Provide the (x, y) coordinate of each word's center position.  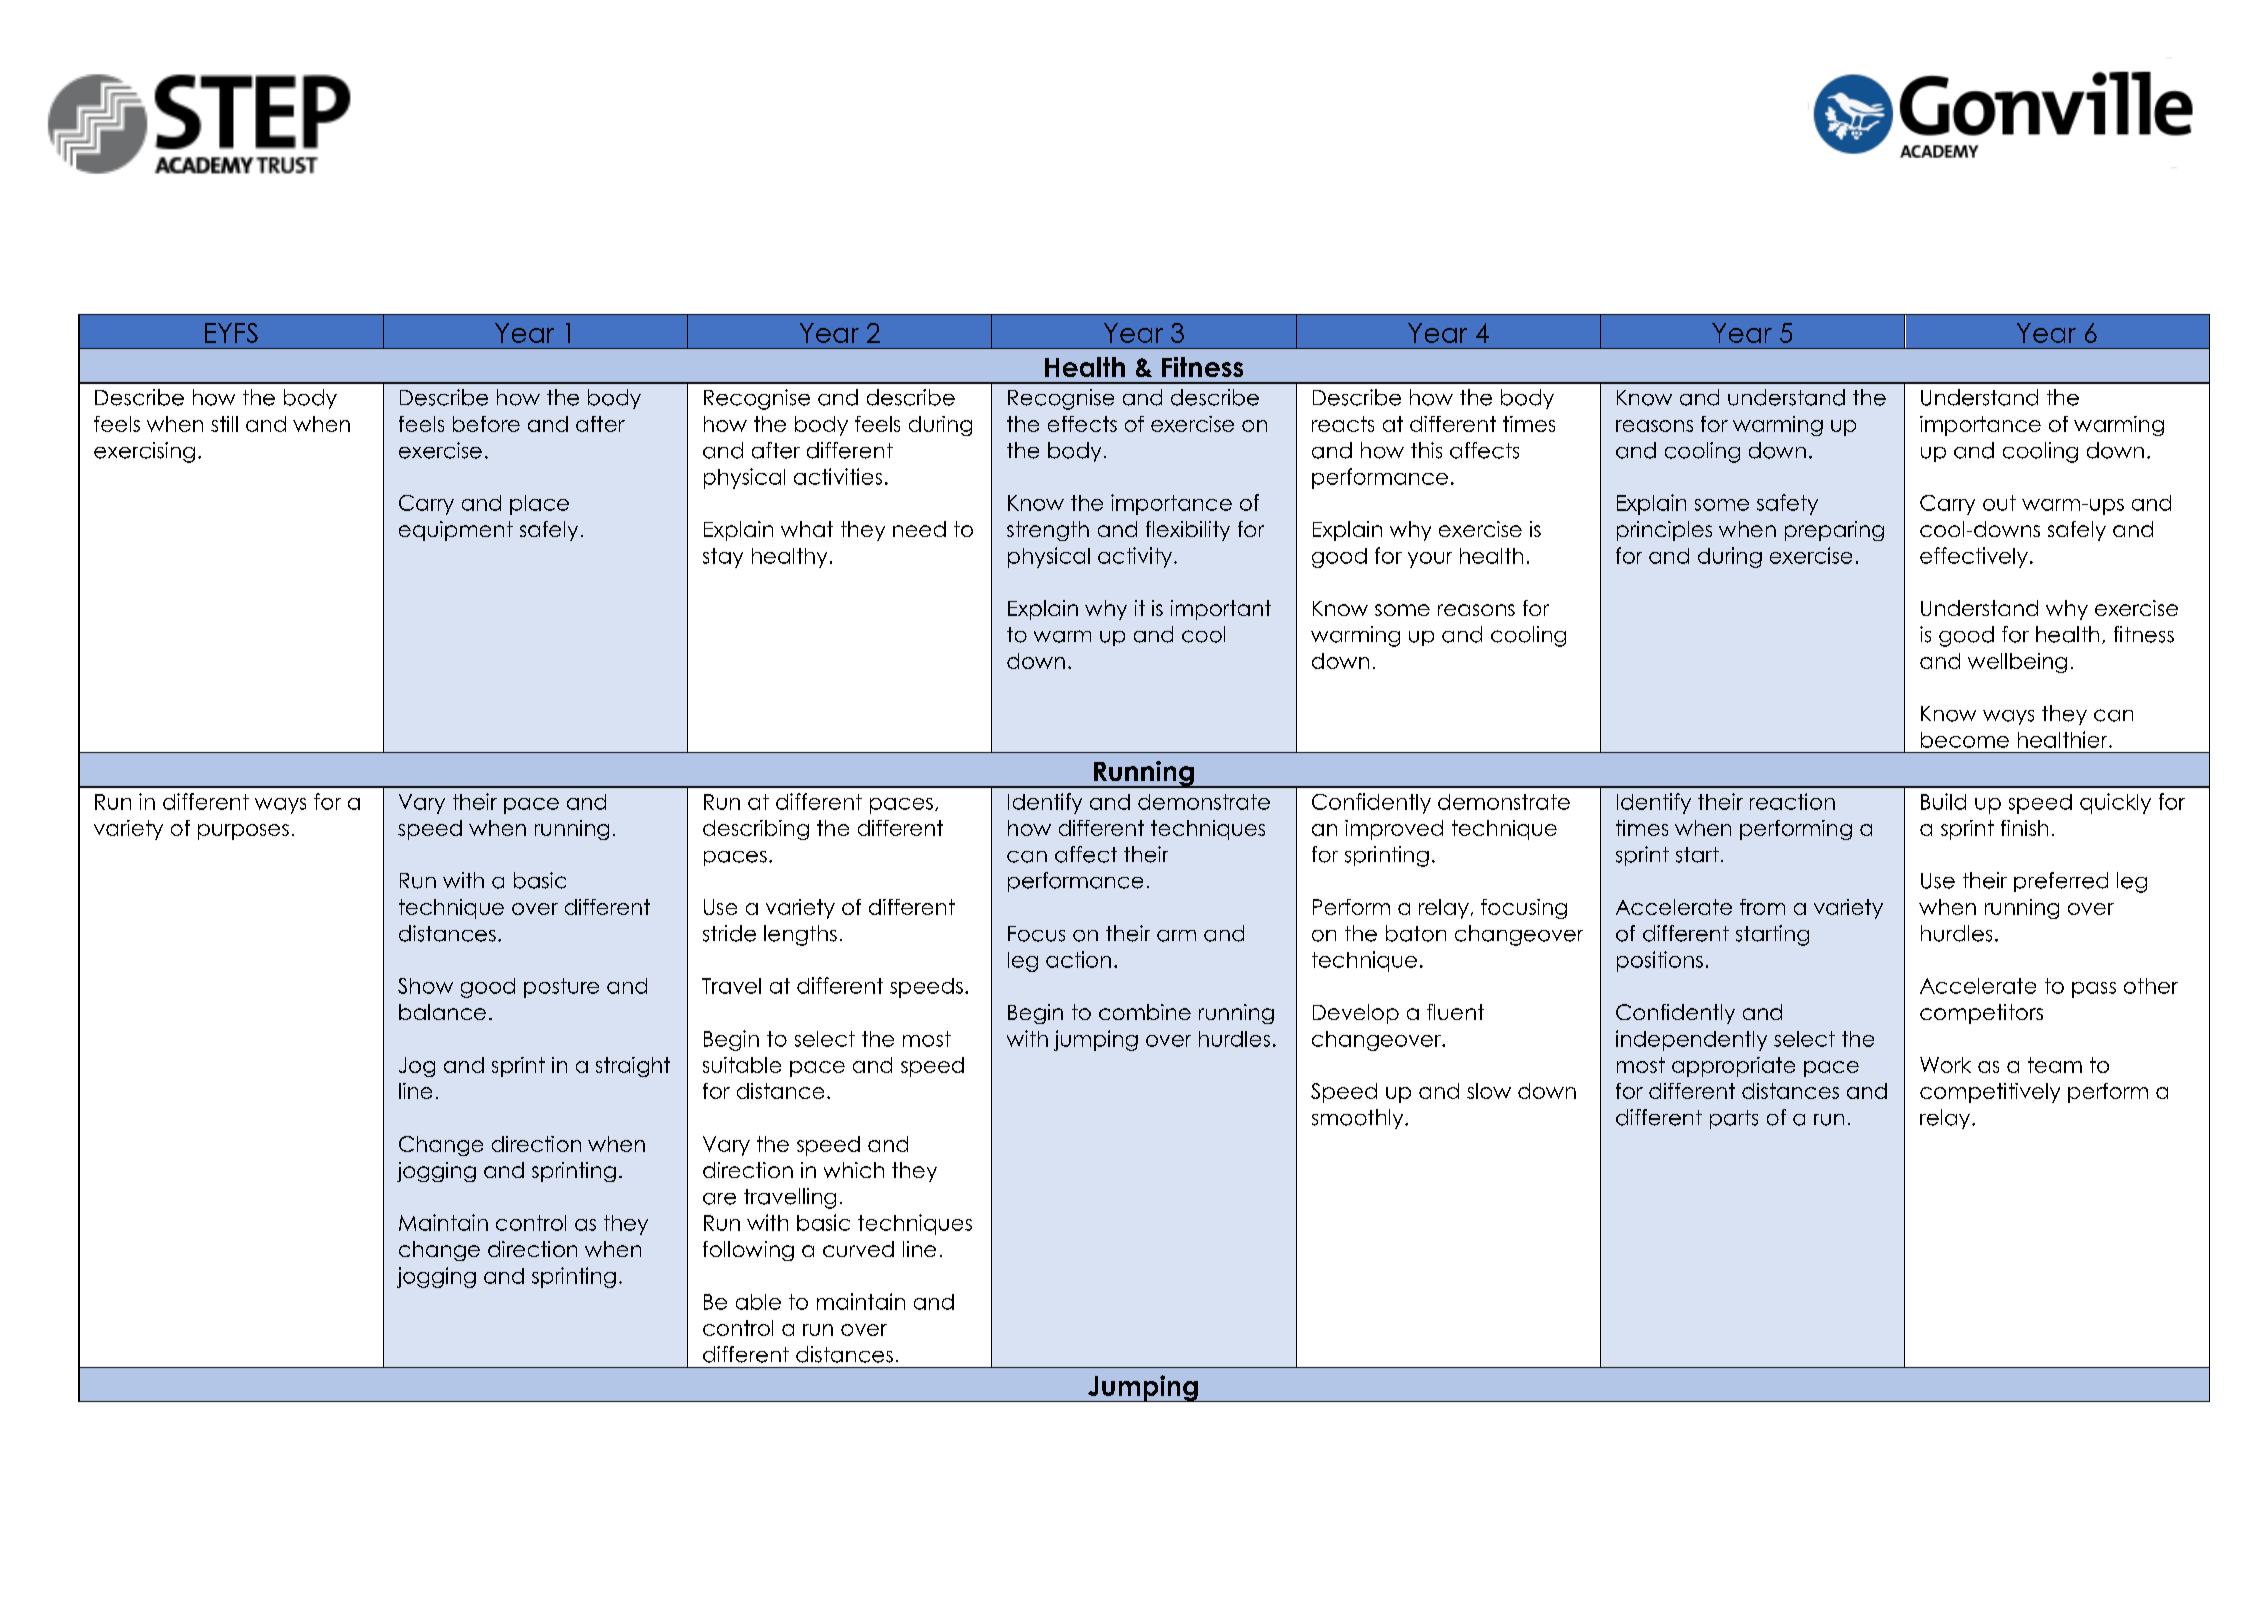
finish (2024, 828)
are (719, 1199)
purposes (243, 832)
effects (1082, 424)
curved (858, 1249)
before (486, 424)
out (1999, 503)
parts (1734, 1119)
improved (1394, 830)
